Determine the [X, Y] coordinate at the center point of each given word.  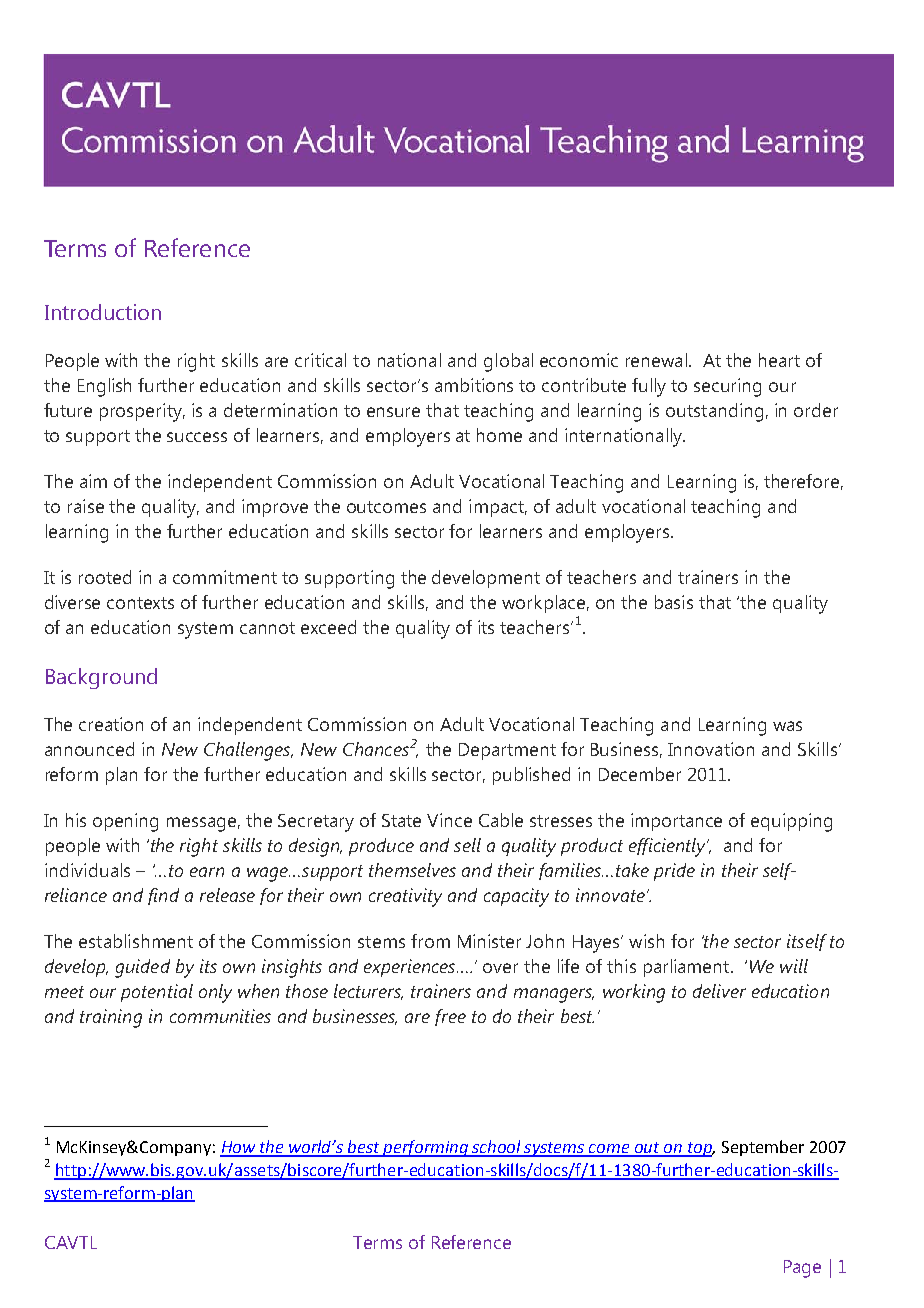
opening [125, 822]
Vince [449, 820]
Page [802, 1269]
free [450, 1017]
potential [157, 993]
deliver [719, 991]
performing [425, 1148]
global [508, 362]
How [238, 1148]
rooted [105, 577]
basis [674, 602]
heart [779, 360]
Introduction [103, 312]
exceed [328, 627]
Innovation [711, 749]
